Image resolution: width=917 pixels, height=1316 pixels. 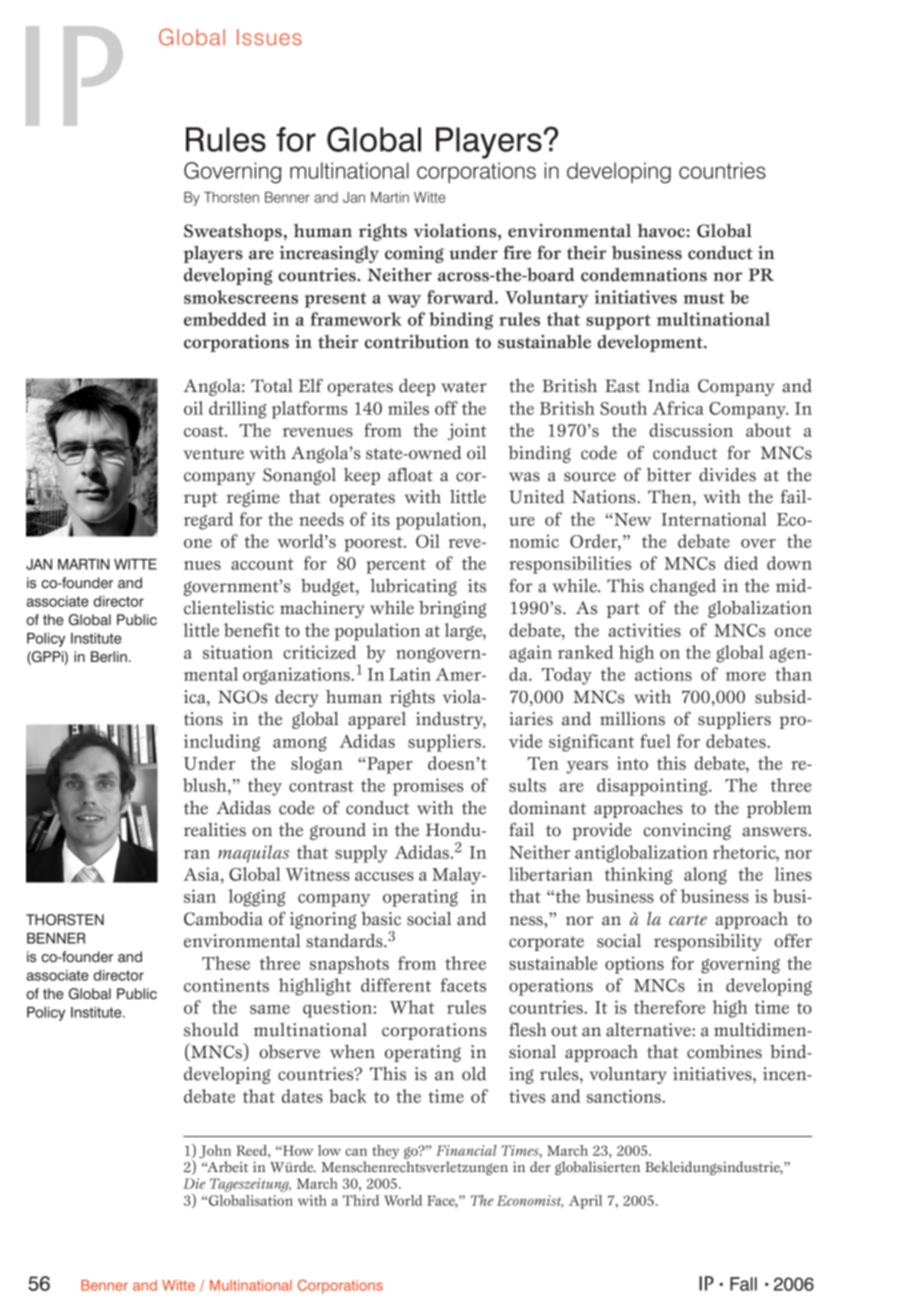 I want to click on Fall, so click(x=743, y=1284).
